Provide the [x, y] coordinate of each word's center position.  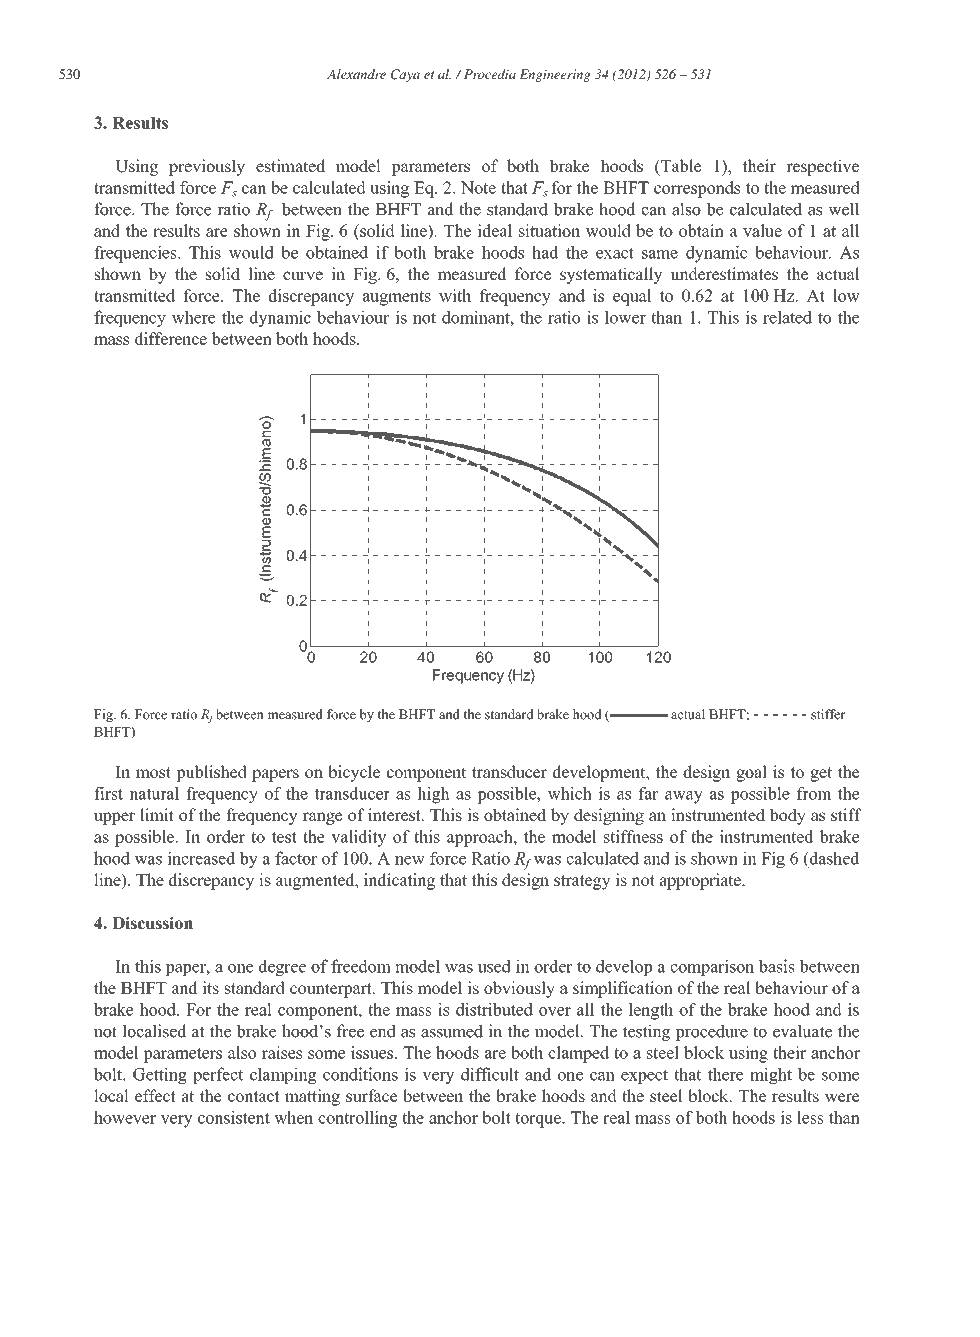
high [433, 795]
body [788, 816]
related [787, 317]
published [211, 773]
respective [822, 167]
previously [207, 167]
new [410, 860]
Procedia [488, 74]
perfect [218, 1075]
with [455, 295]
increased [201, 858]
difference [171, 338]
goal [751, 773]
